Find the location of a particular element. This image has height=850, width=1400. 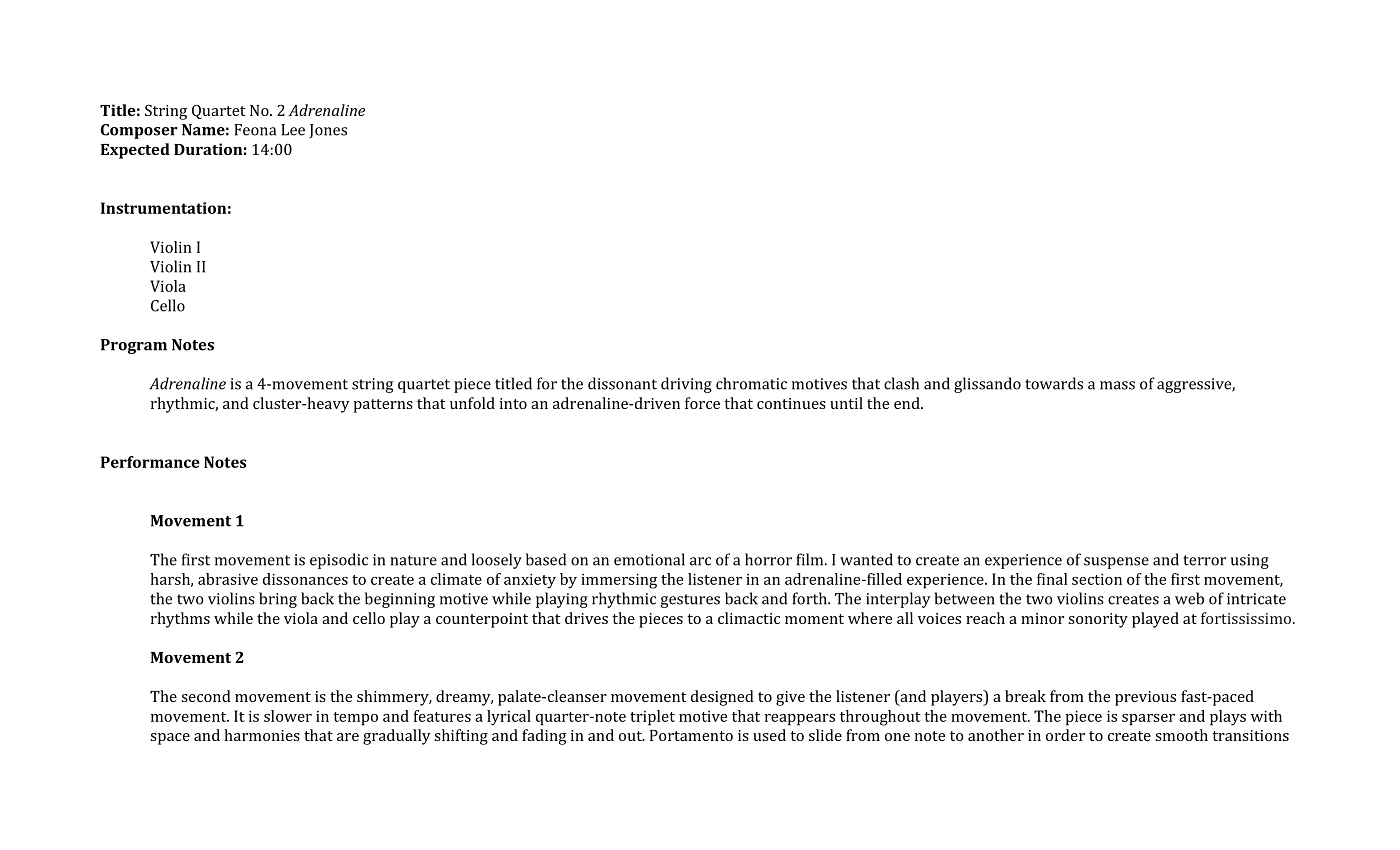

Jones is located at coordinates (328, 131).
